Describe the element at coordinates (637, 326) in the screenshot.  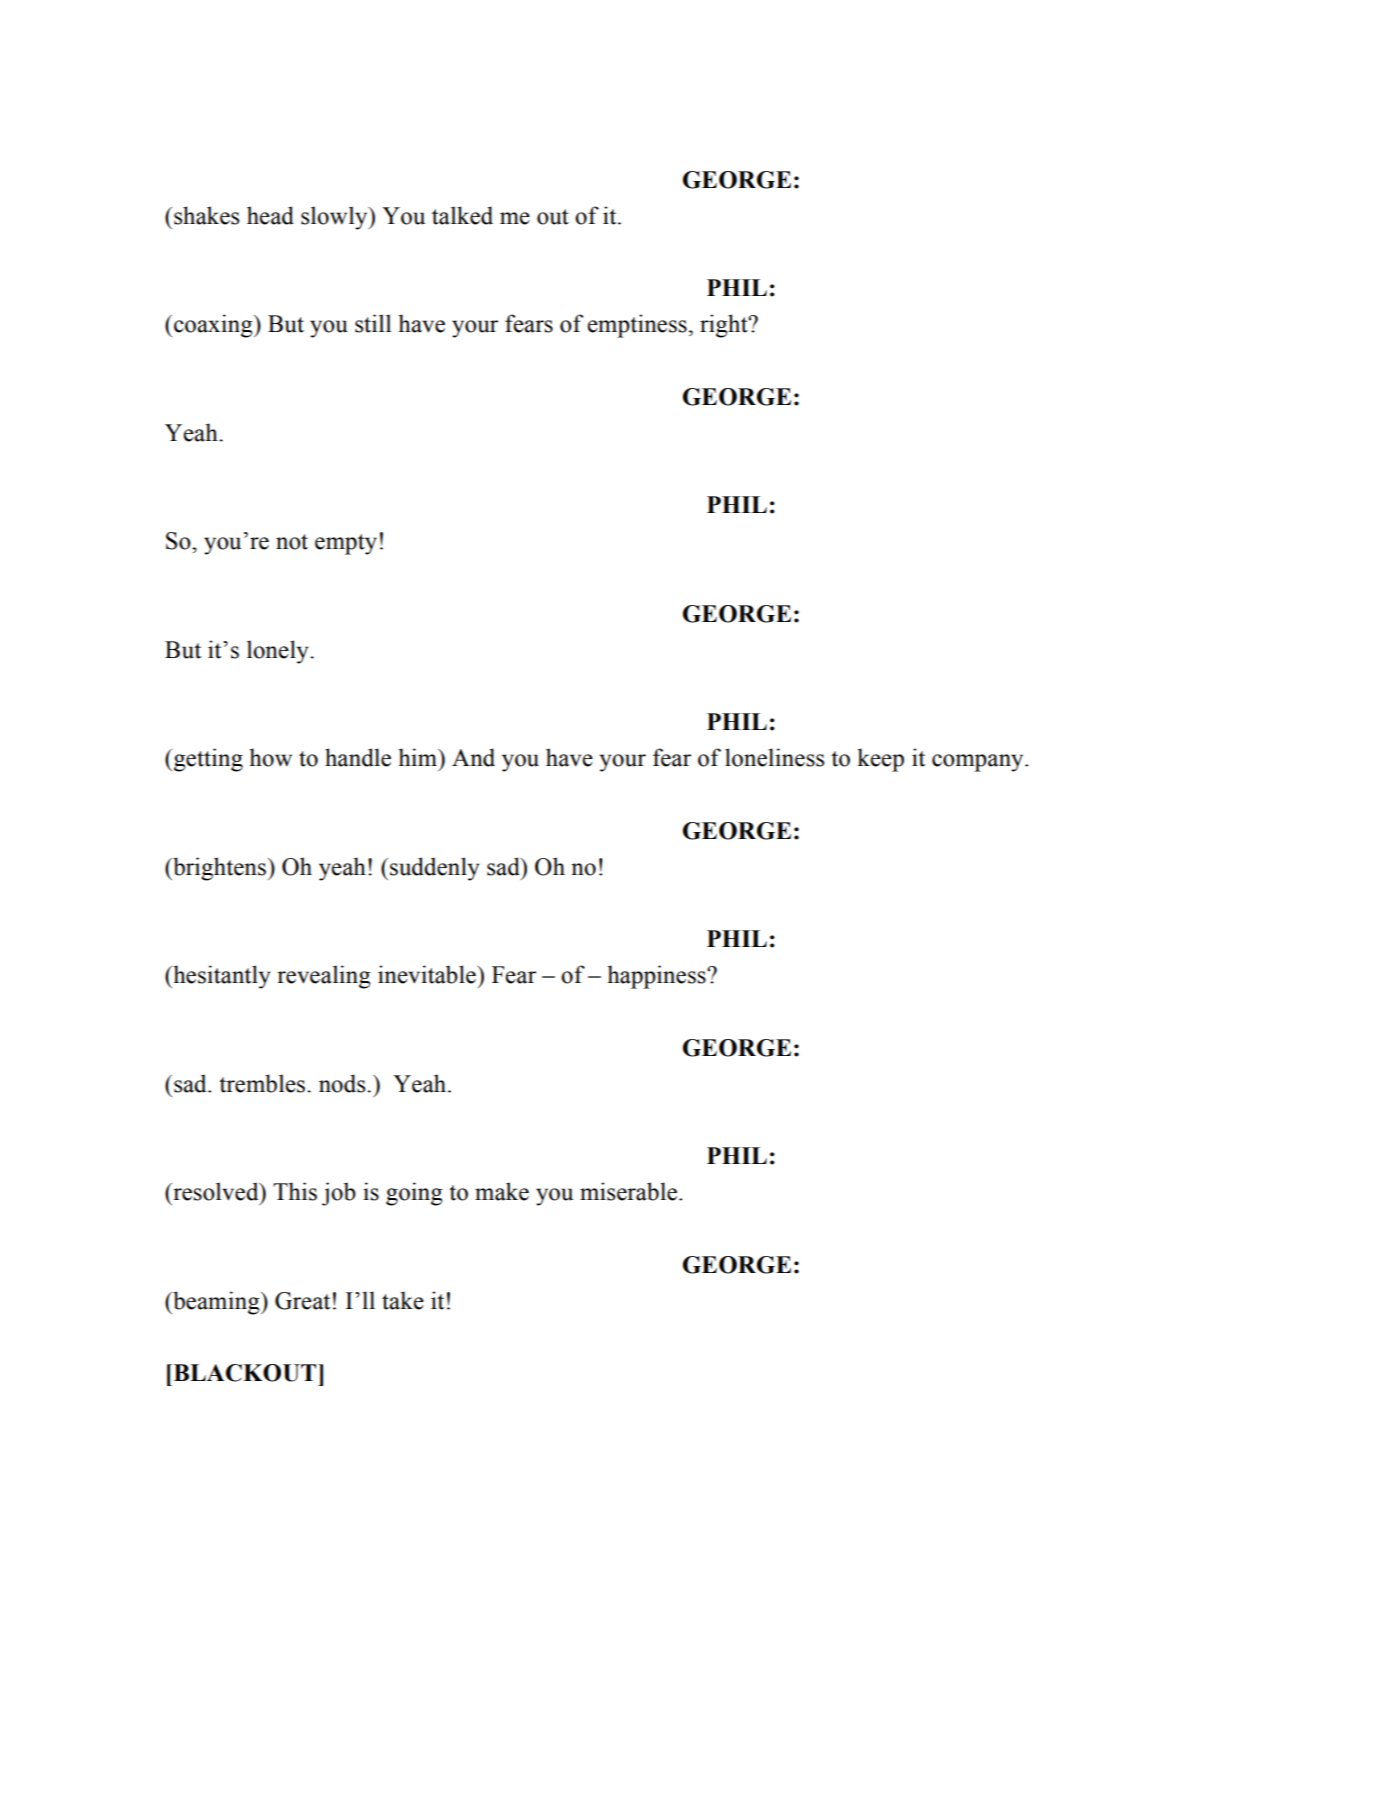
I see `emptiness` at that location.
